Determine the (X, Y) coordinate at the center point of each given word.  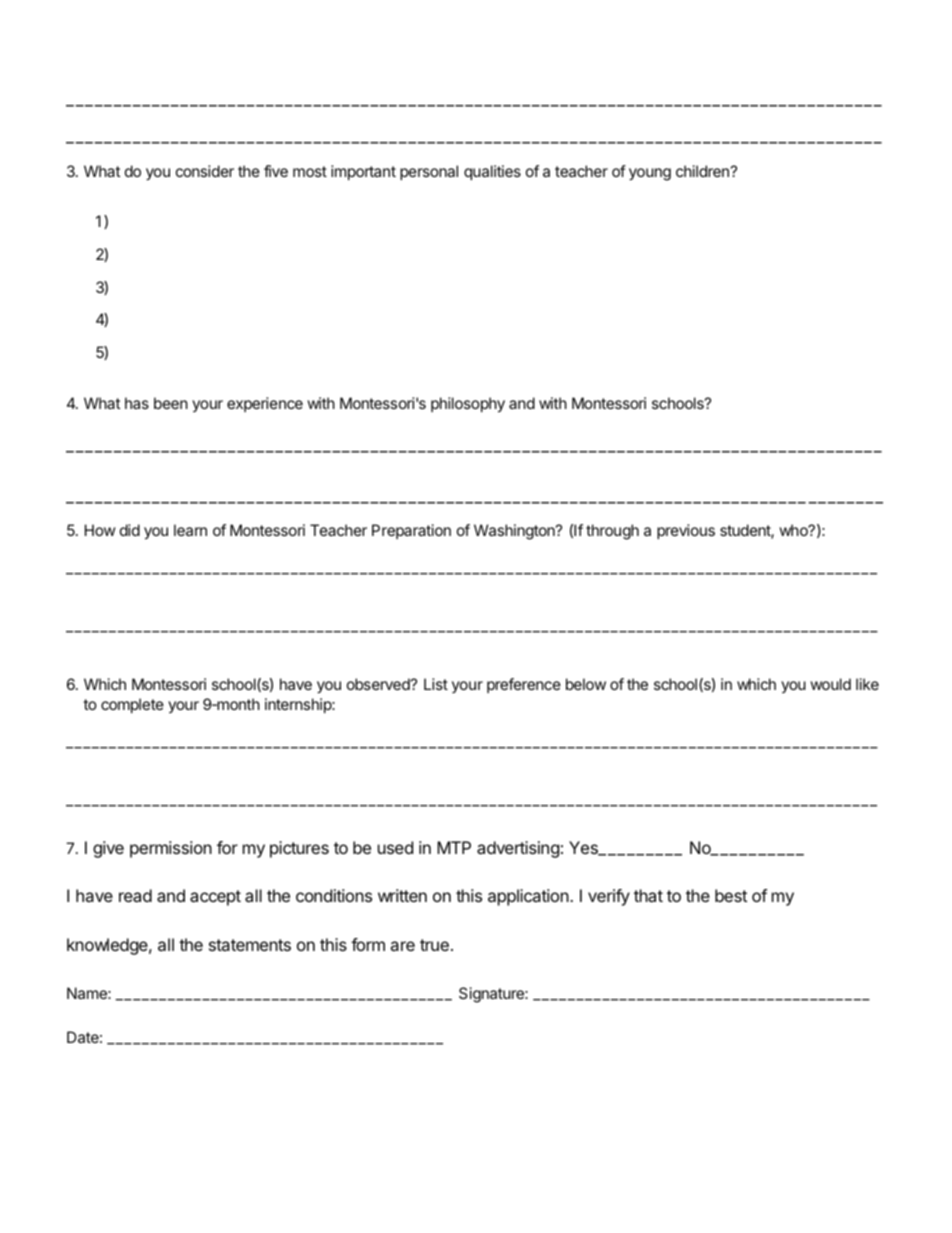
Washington (515, 532)
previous (686, 531)
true (434, 945)
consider (205, 171)
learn (190, 530)
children (702, 171)
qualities (492, 172)
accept (215, 898)
